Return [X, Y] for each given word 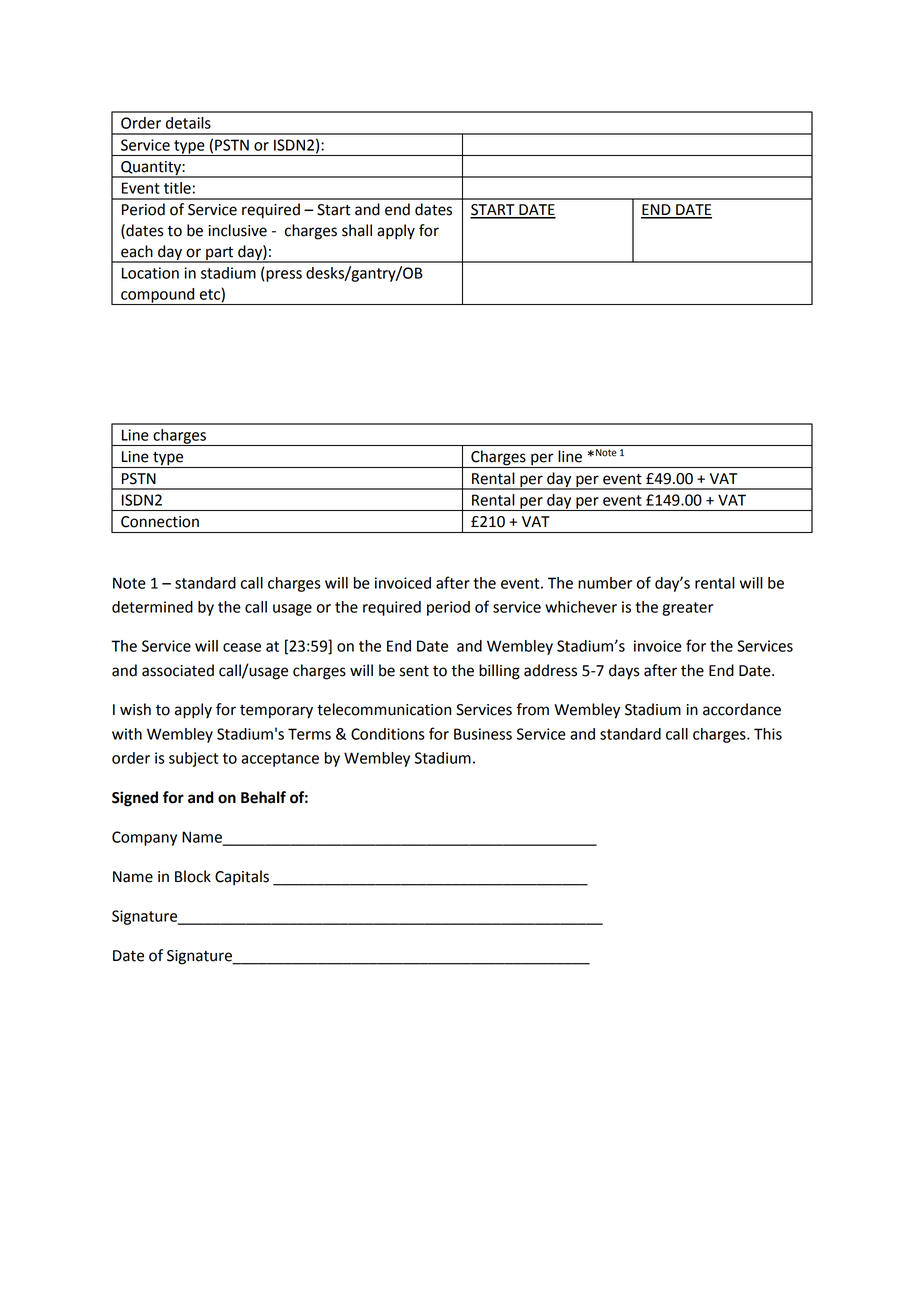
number [605, 583]
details [188, 123]
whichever [581, 607]
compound [158, 296]
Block [193, 876]
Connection [160, 522]
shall [357, 230]
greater [687, 609]
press [284, 276]
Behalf [263, 797]
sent [414, 671]
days [624, 672]
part [220, 254]
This [768, 734]
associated [178, 670]
